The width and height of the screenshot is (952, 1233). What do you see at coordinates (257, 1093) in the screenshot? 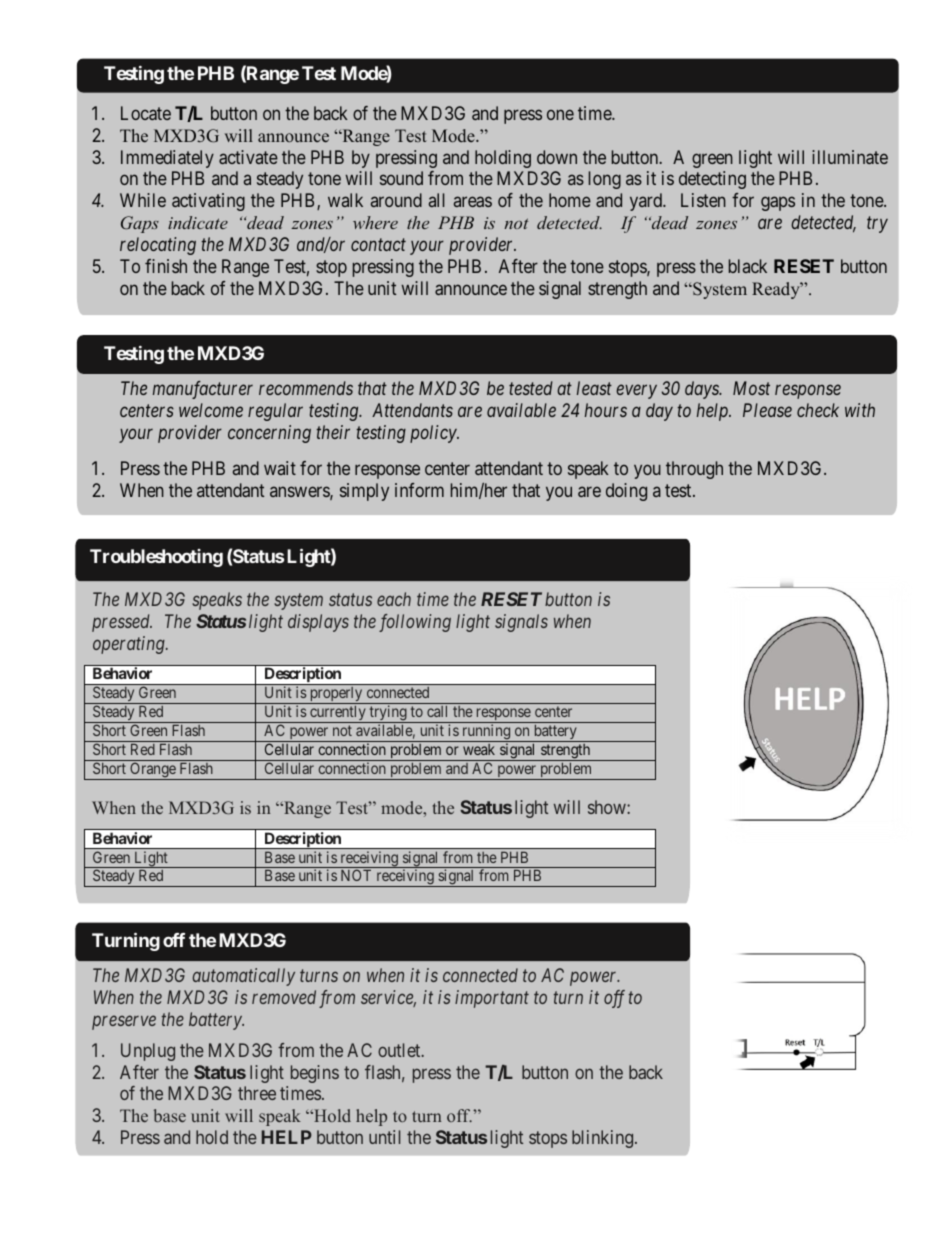
I see `three` at bounding box center [257, 1093].
